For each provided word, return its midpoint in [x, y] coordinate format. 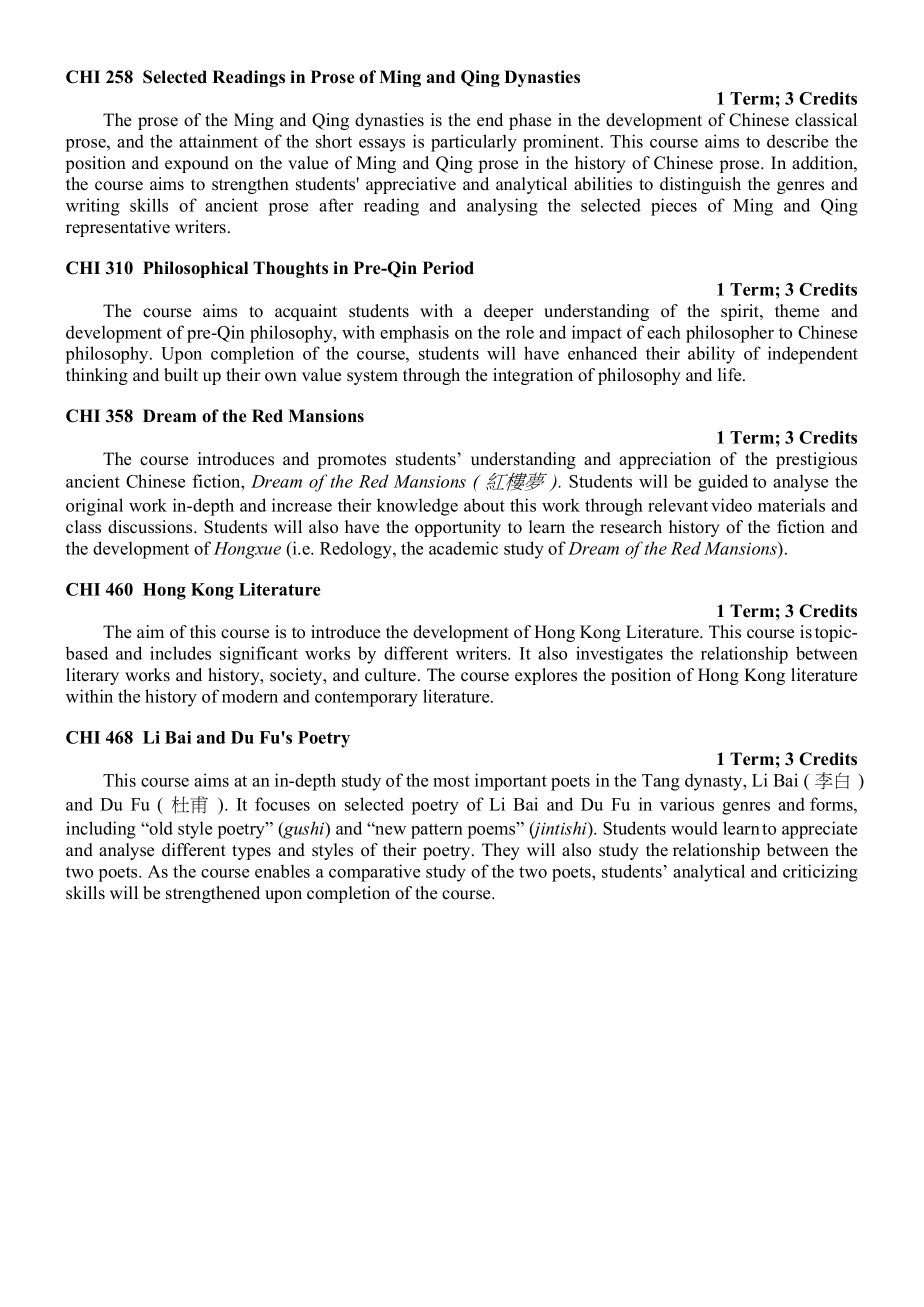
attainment [218, 141]
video [731, 505]
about [484, 505]
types [251, 852]
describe [797, 141]
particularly [474, 143]
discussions [151, 527]
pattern [437, 831]
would [694, 828]
